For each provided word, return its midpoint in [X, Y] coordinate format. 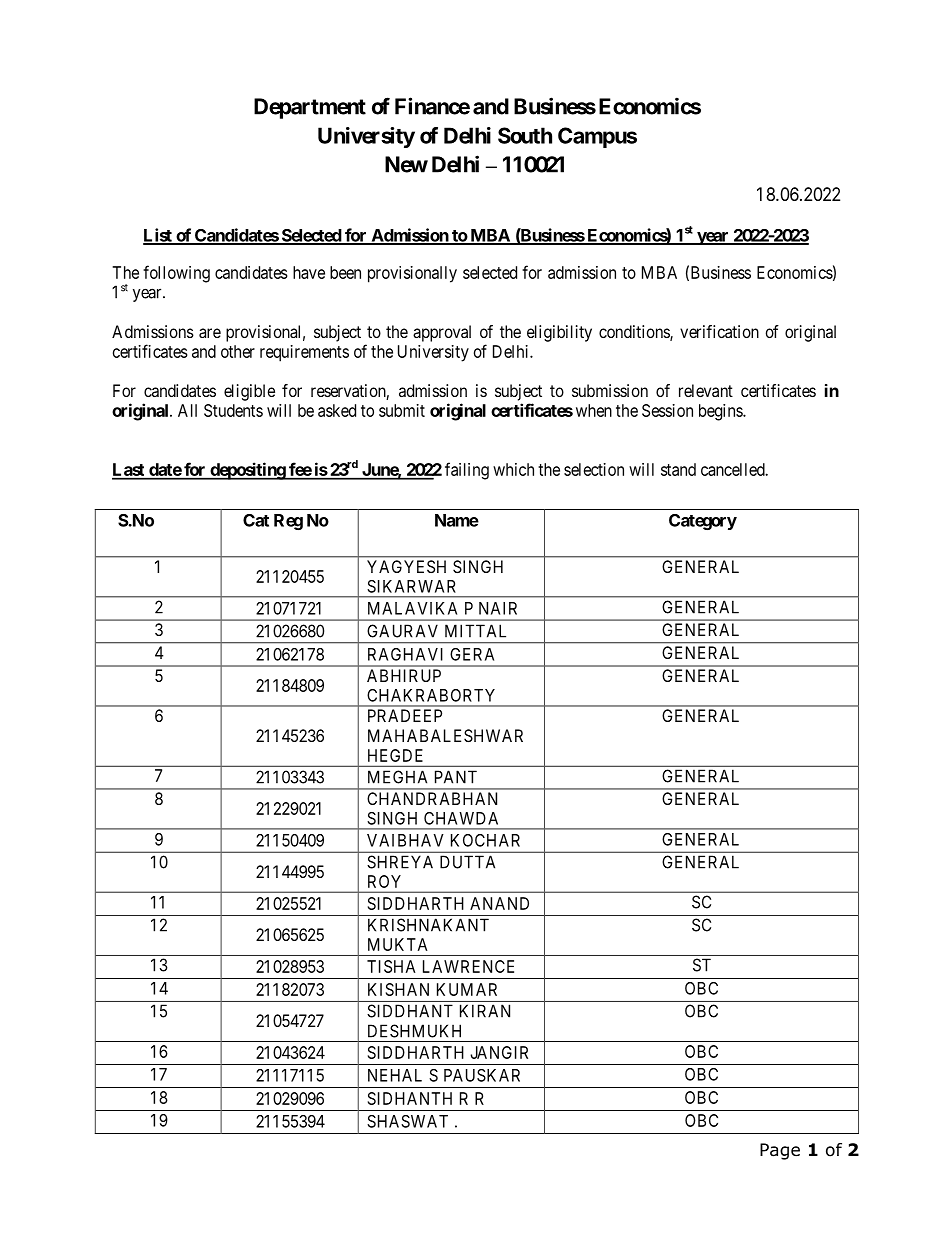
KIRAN [485, 1011]
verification [719, 331]
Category [703, 522]
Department [310, 108]
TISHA [391, 966]
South [525, 135]
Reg [288, 522]
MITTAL [475, 631]
